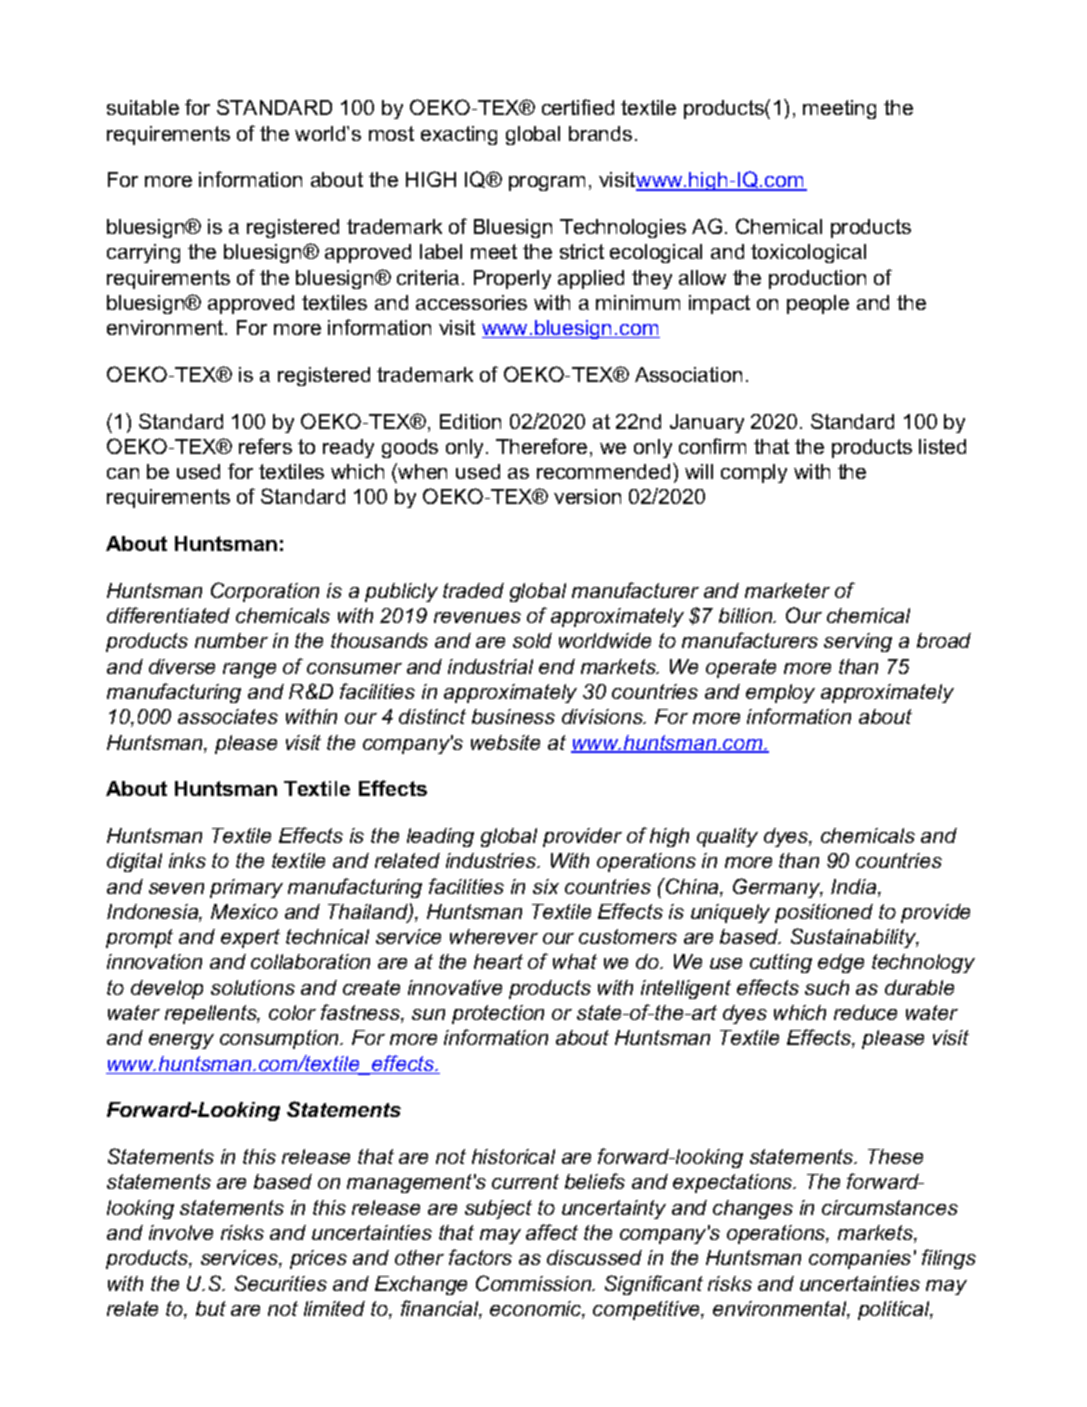 Image resolution: width=1087 pixels, height=1407 pixels. What do you see at coordinates (143, 107) in the document?
I see `suitable` at bounding box center [143, 107].
